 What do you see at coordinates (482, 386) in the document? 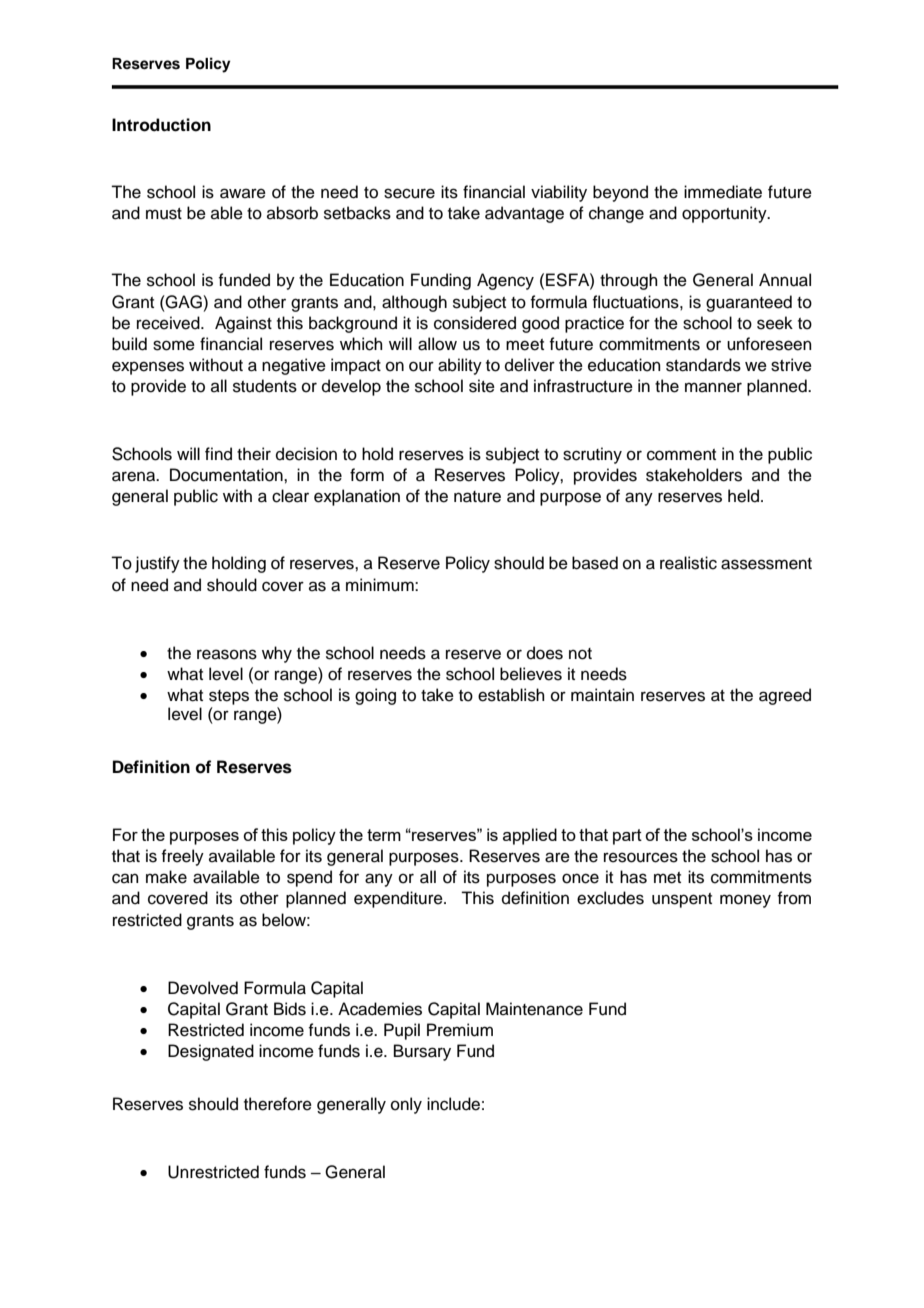
I see `site` at bounding box center [482, 386].
